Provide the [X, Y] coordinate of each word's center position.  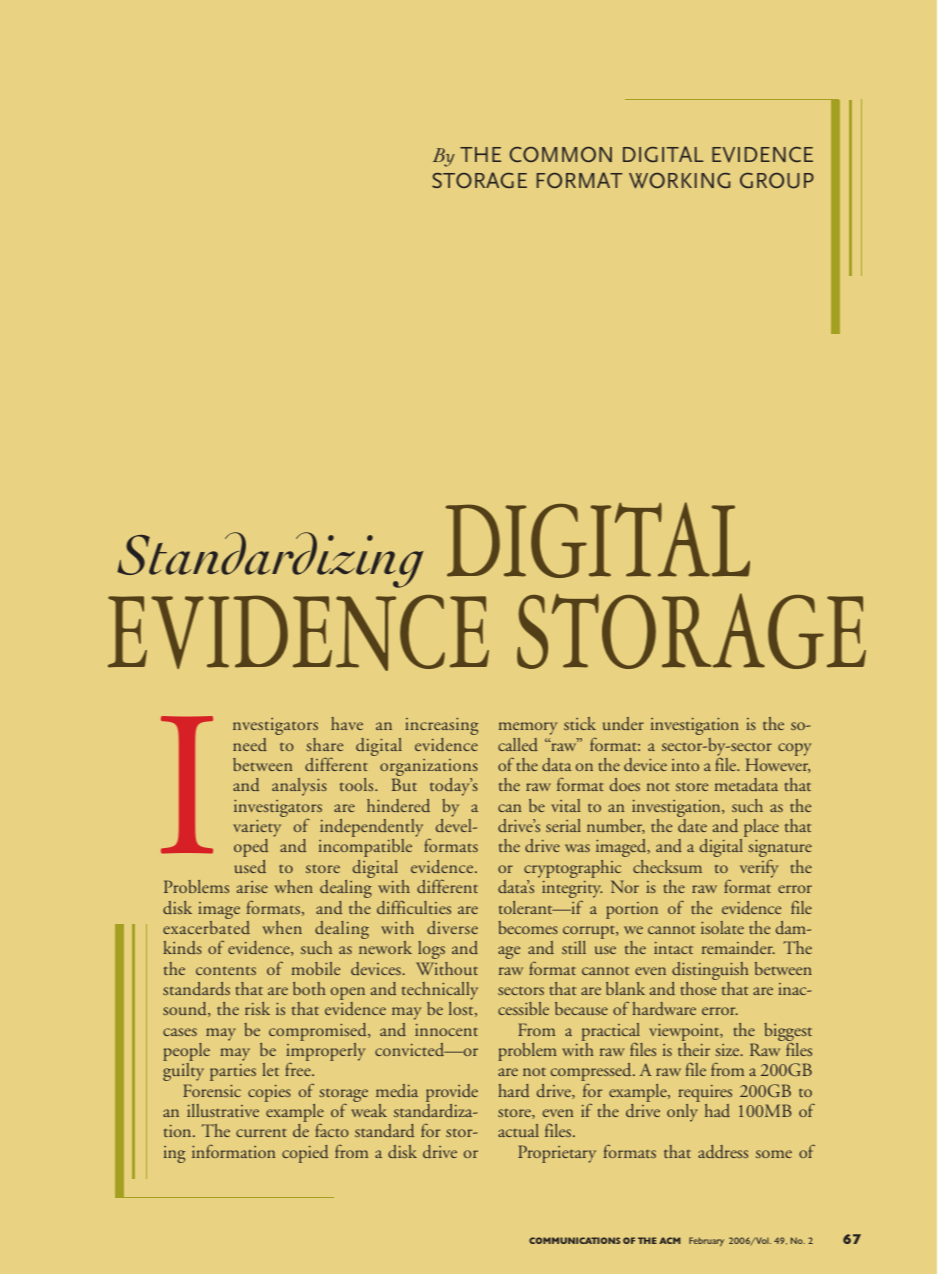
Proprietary [557, 1154]
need [250, 745]
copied [305, 1154]
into [685, 765]
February [706, 1242]
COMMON [560, 154]
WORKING [679, 180]
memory [528, 728]
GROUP [777, 181]
